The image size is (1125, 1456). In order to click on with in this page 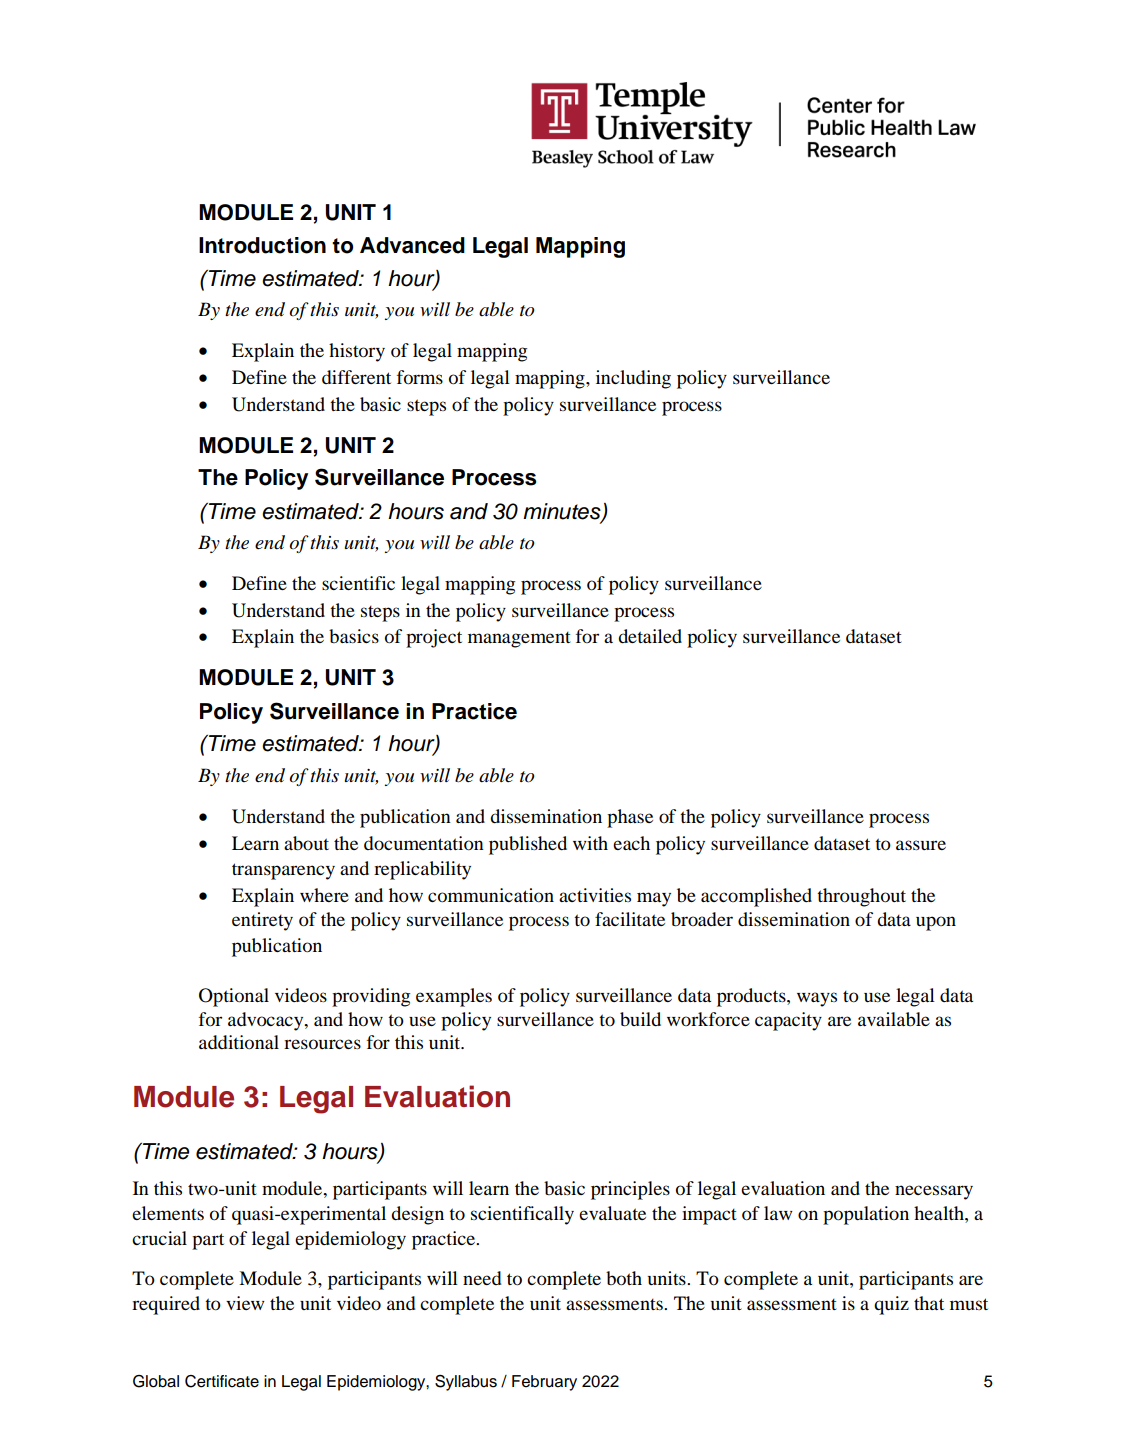, I will do `click(590, 843)`.
